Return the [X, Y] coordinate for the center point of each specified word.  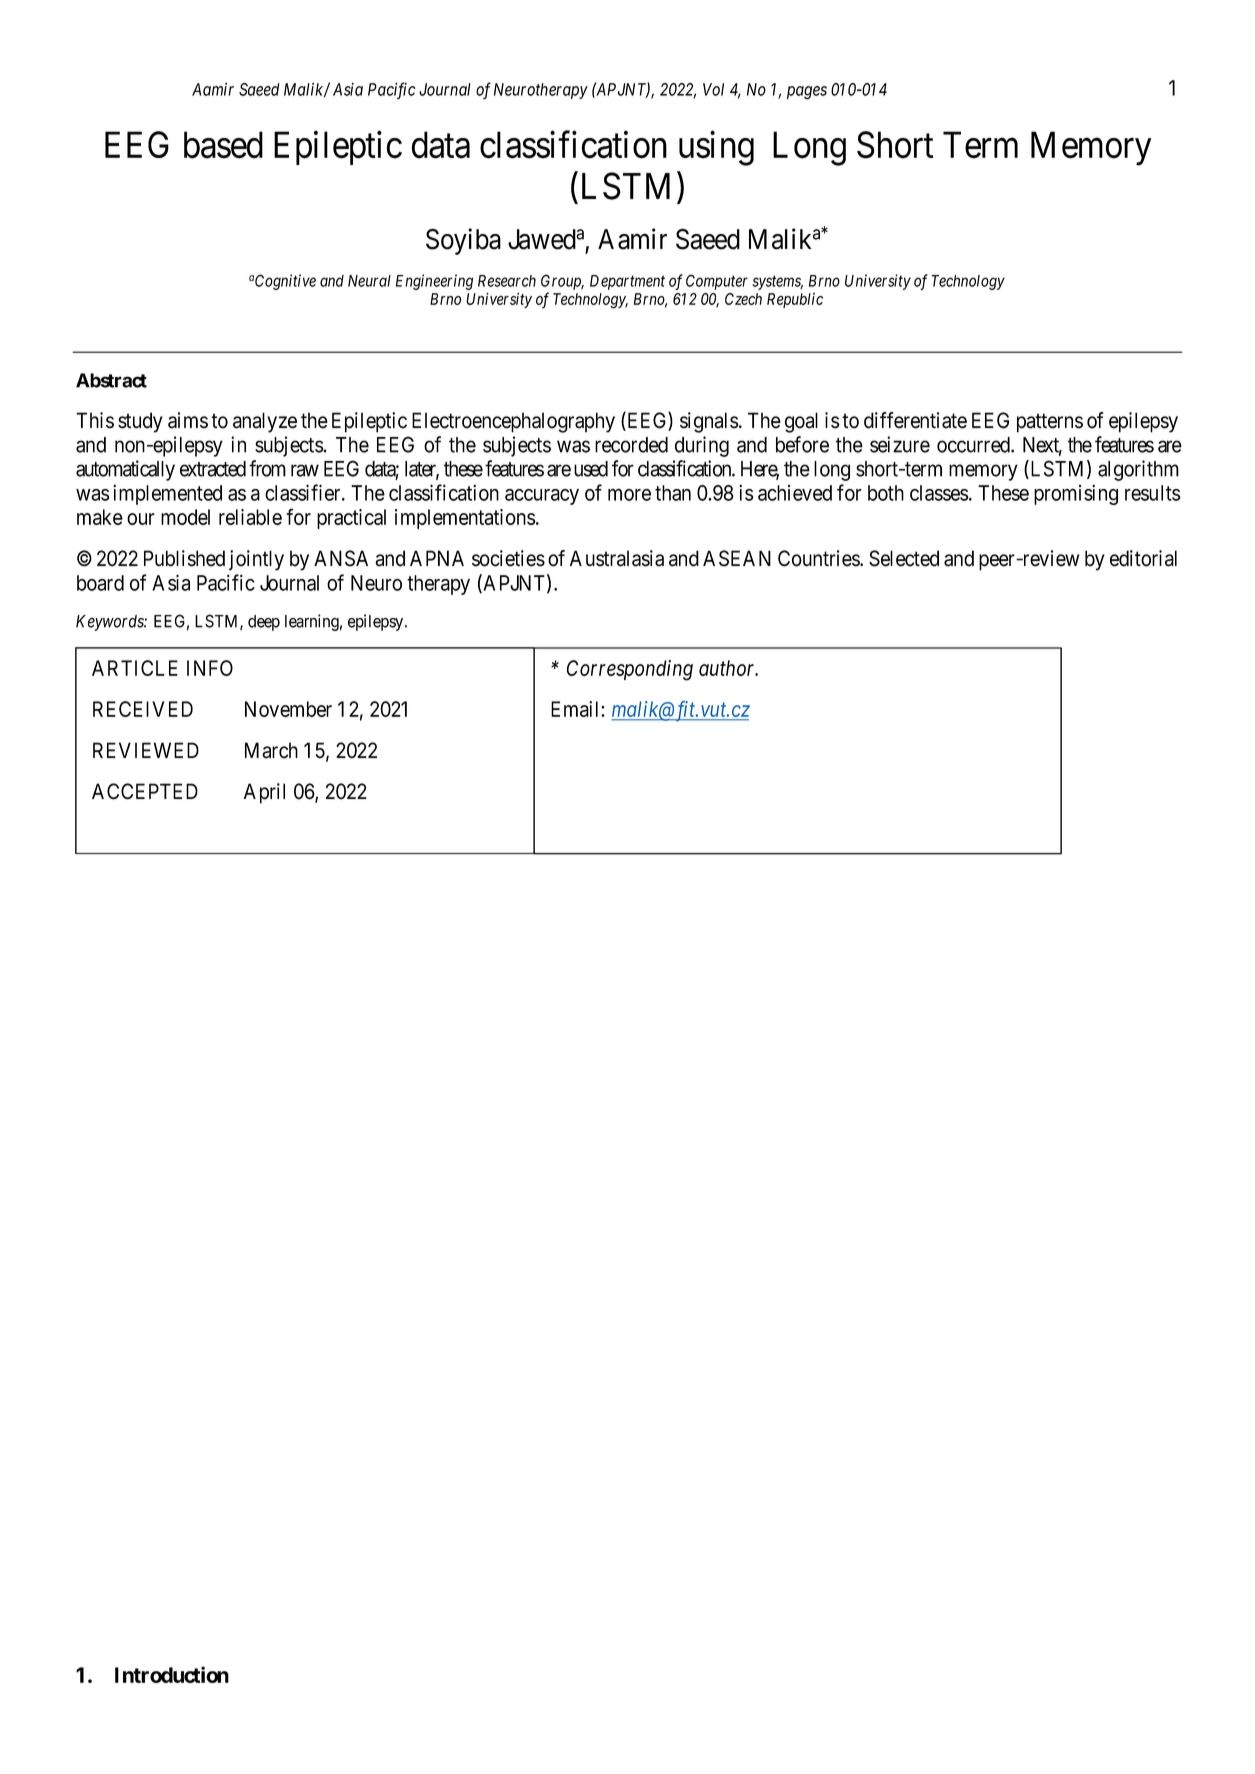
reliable [250, 517]
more [629, 495]
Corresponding [630, 670]
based [223, 145]
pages [807, 93]
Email [576, 709]
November [288, 709]
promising [1076, 494]
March [271, 750]
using [716, 148]
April [264, 793]
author [728, 668]
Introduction [172, 1674]
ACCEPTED [145, 791]
